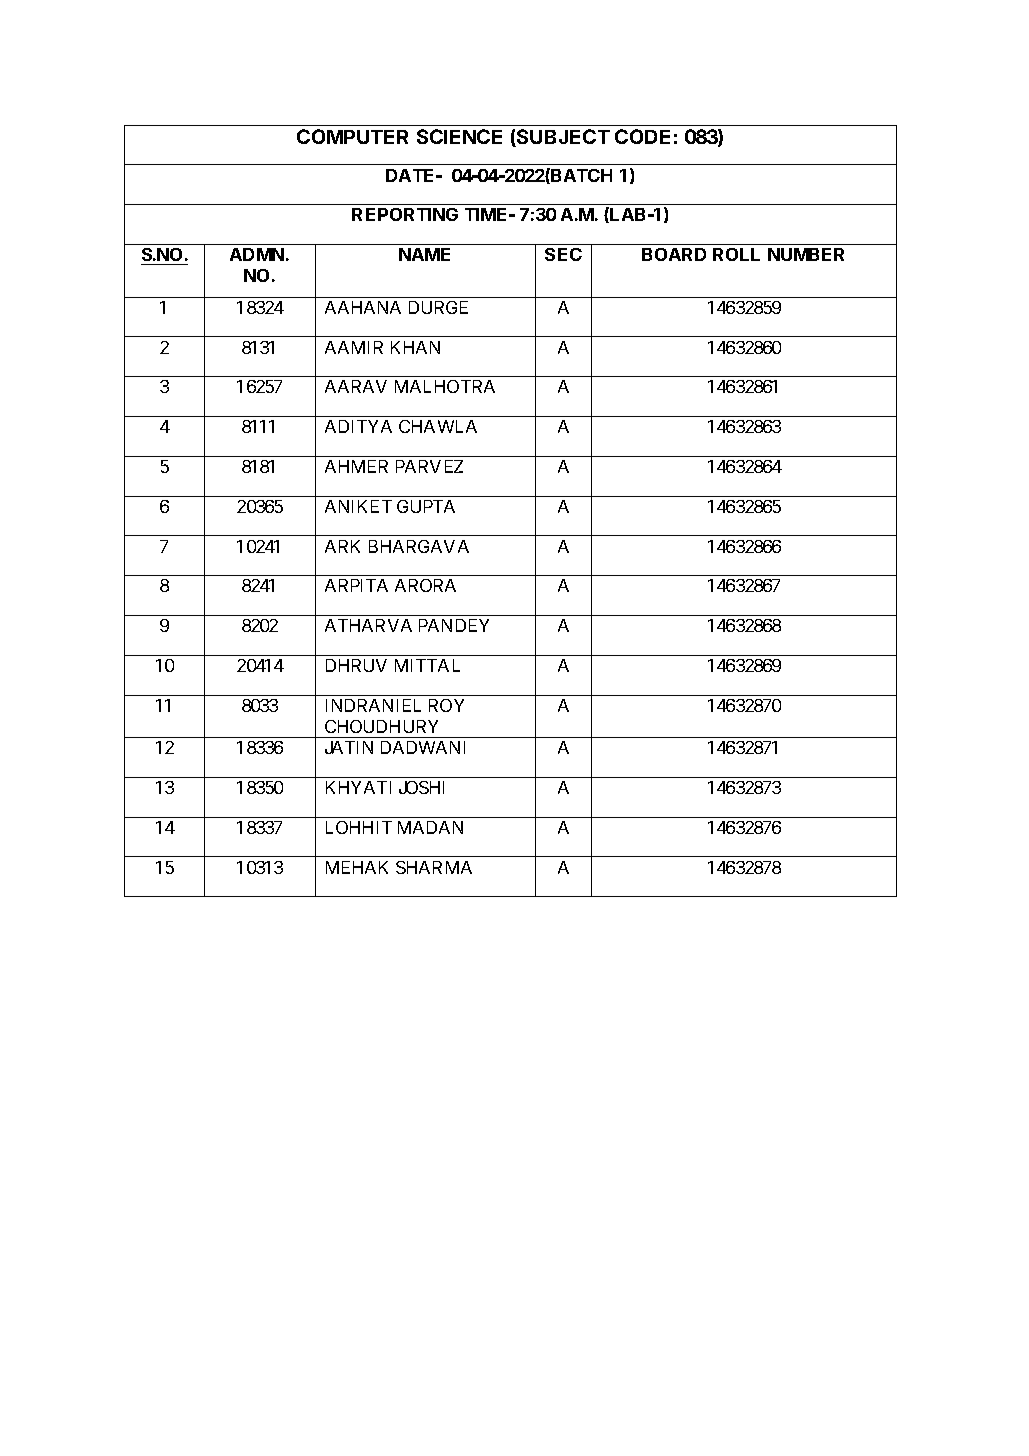 This screenshot has width=1029, height=1456. Describe the element at coordinates (562, 138) in the screenshot. I see `SUBJECT` at that location.
